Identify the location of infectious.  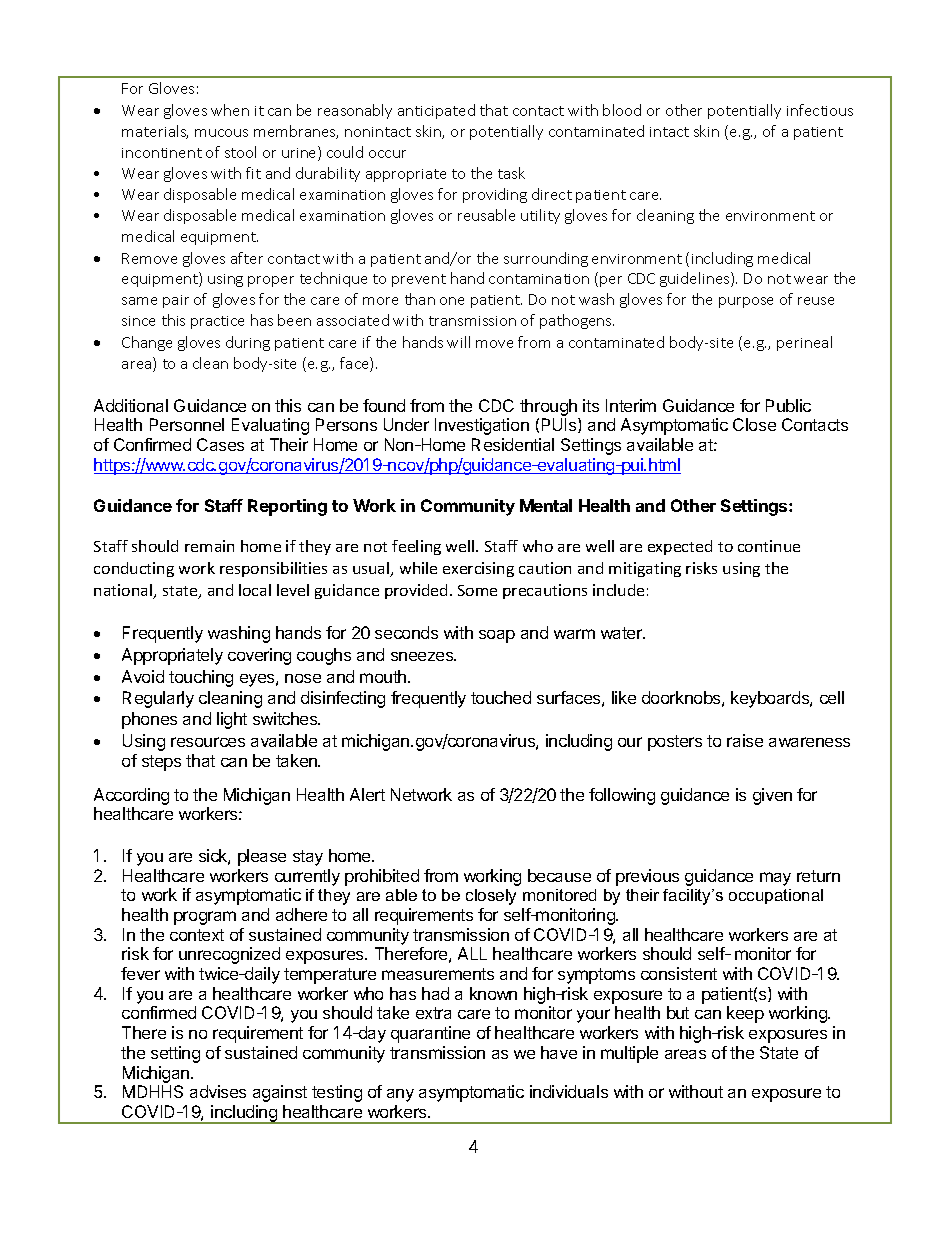
(820, 110).
